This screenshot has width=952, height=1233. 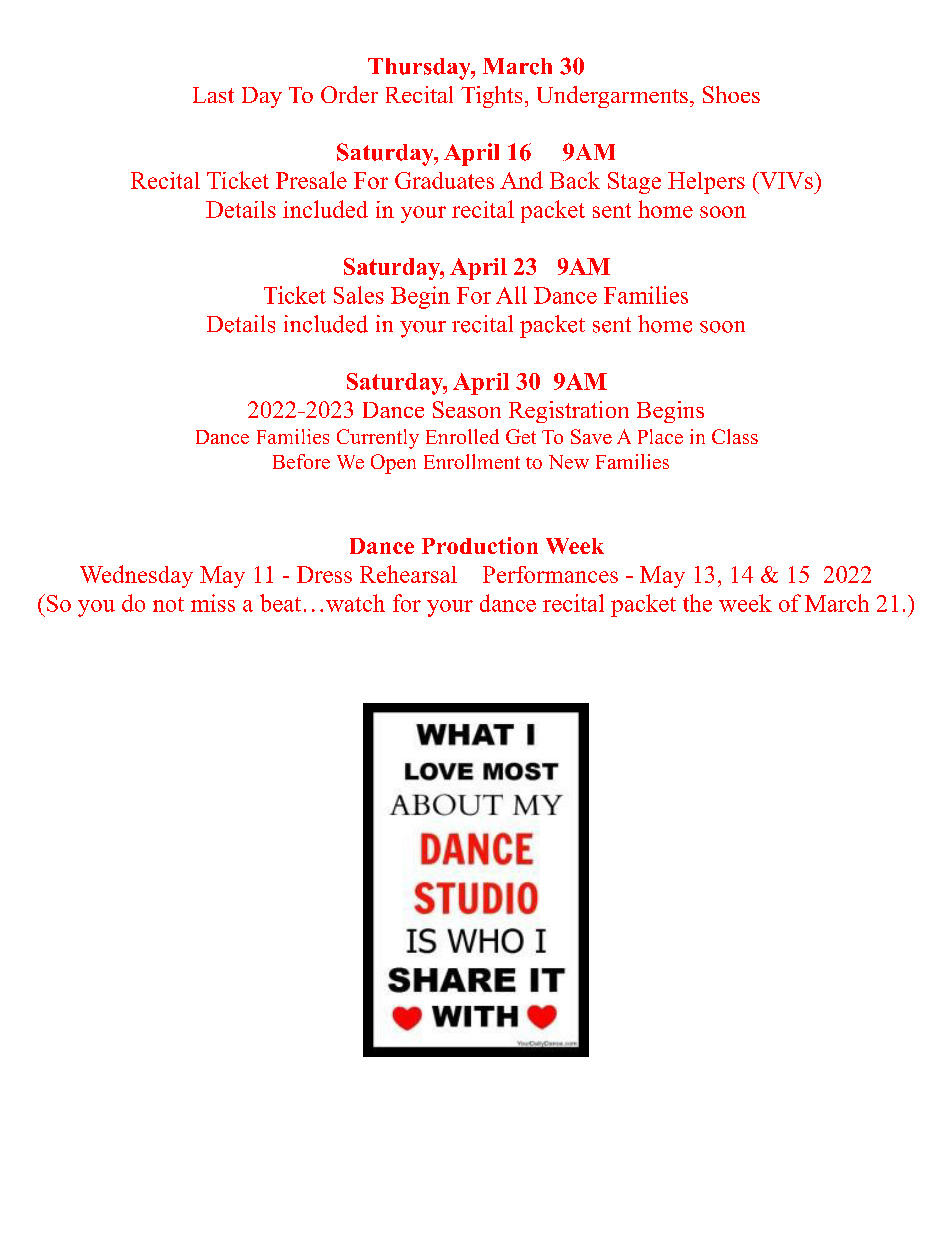 What do you see at coordinates (612, 97) in the screenshot?
I see `Undergarments` at bounding box center [612, 97].
